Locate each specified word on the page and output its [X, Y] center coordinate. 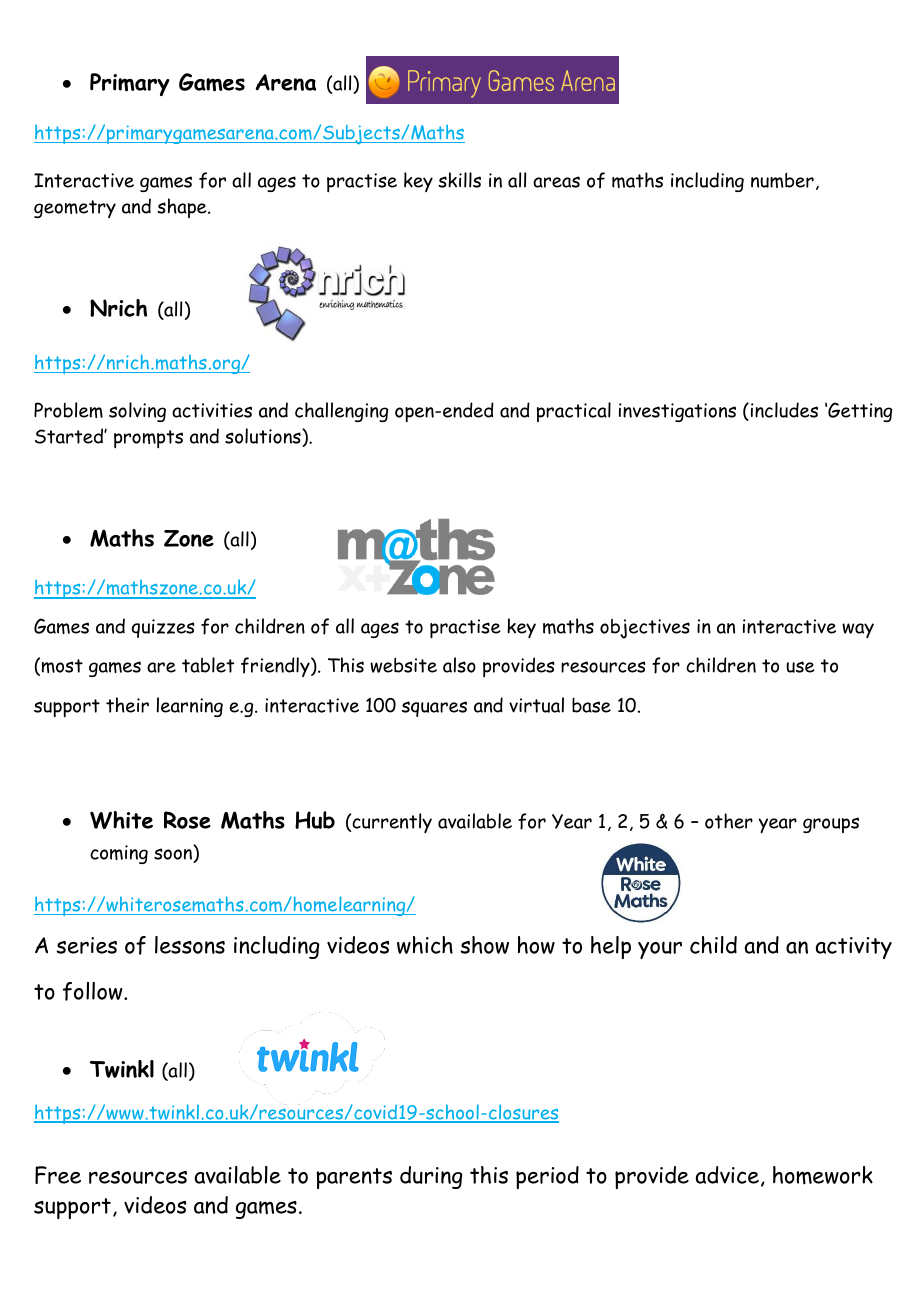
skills [459, 180]
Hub [315, 820]
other [729, 821]
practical [574, 412]
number [782, 180]
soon [174, 855]
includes [783, 411]
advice [727, 1175]
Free [58, 1175]
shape [183, 208]
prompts [148, 439]
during [431, 1177]
